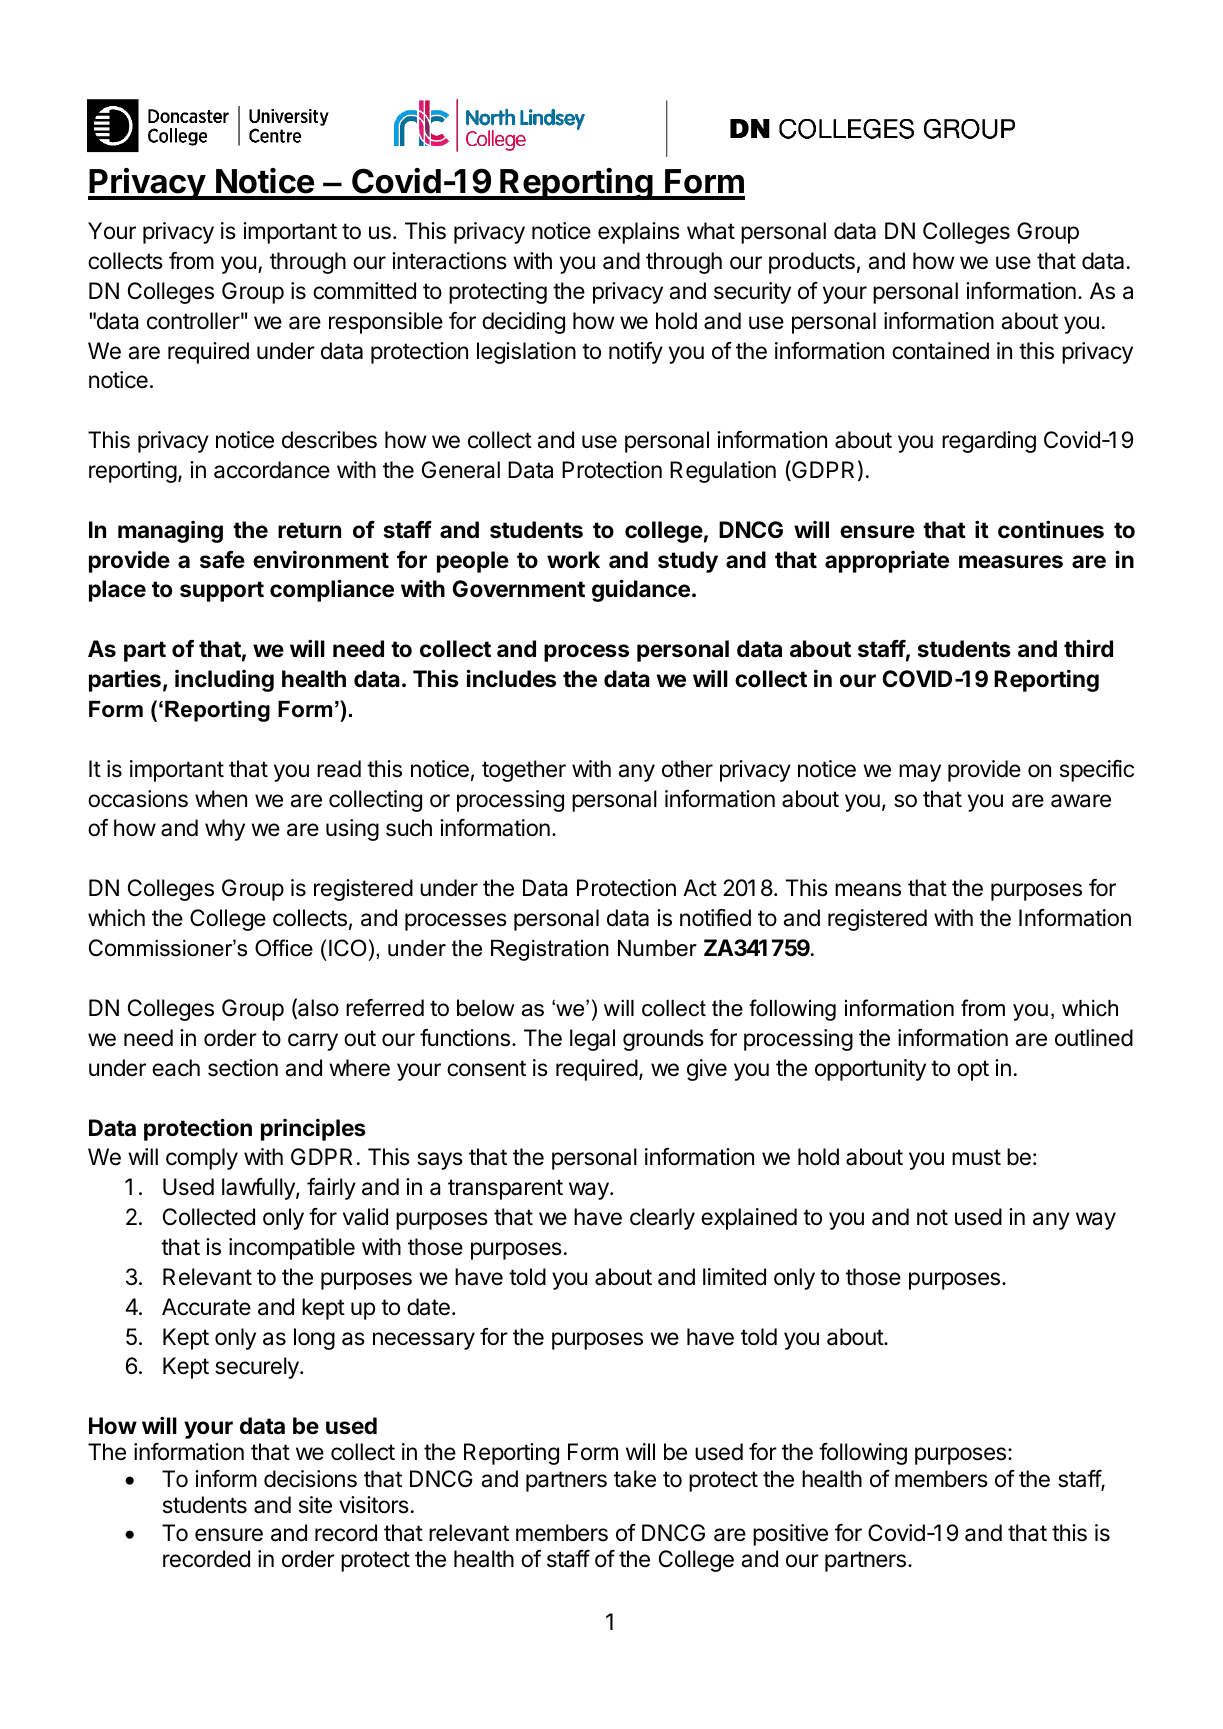  What do you see at coordinates (940, 351) in the image?
I see `contained` at bounding box center [940, 351].
